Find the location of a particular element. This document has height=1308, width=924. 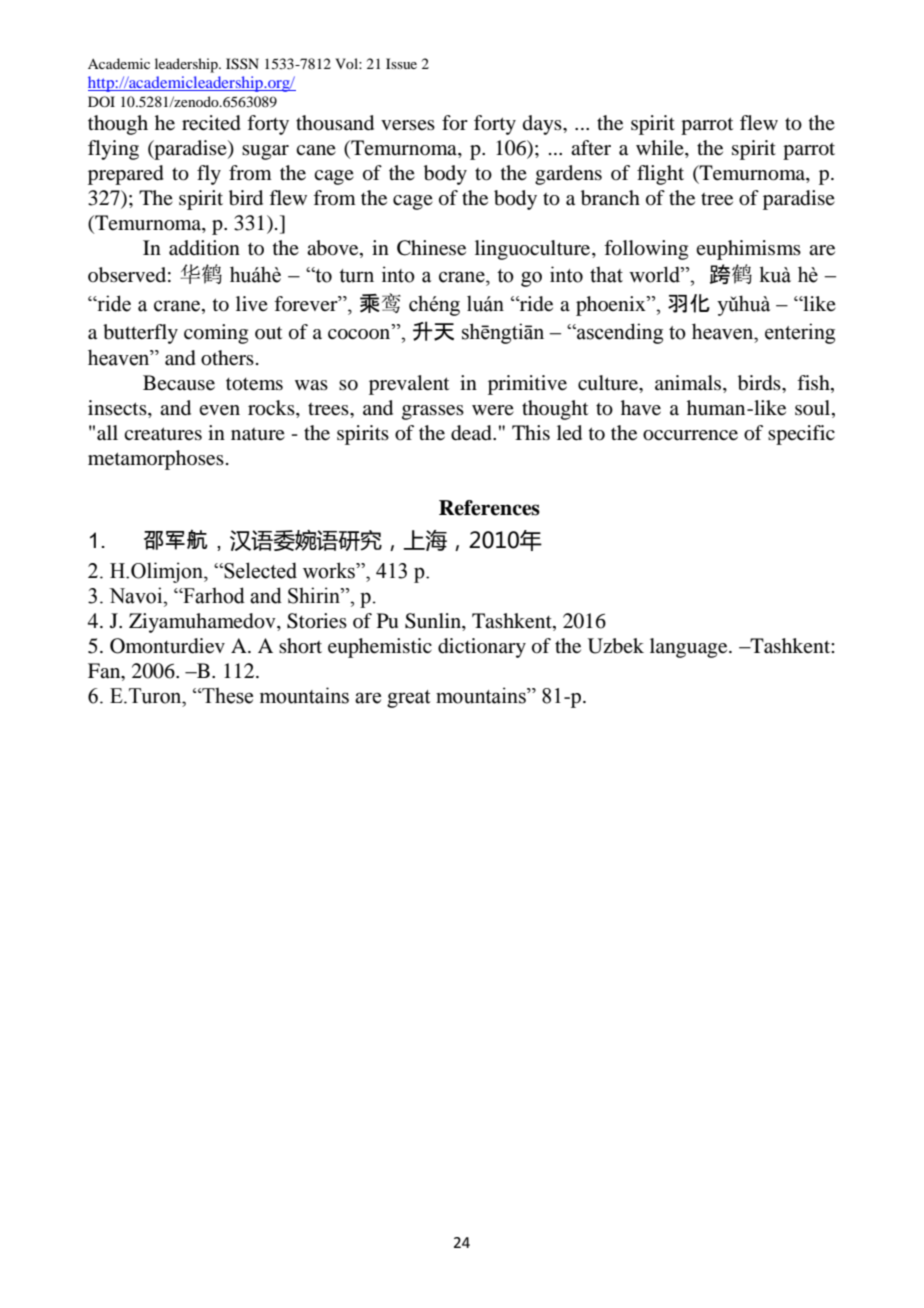

prevalent is located at coordinates (409, 385).
